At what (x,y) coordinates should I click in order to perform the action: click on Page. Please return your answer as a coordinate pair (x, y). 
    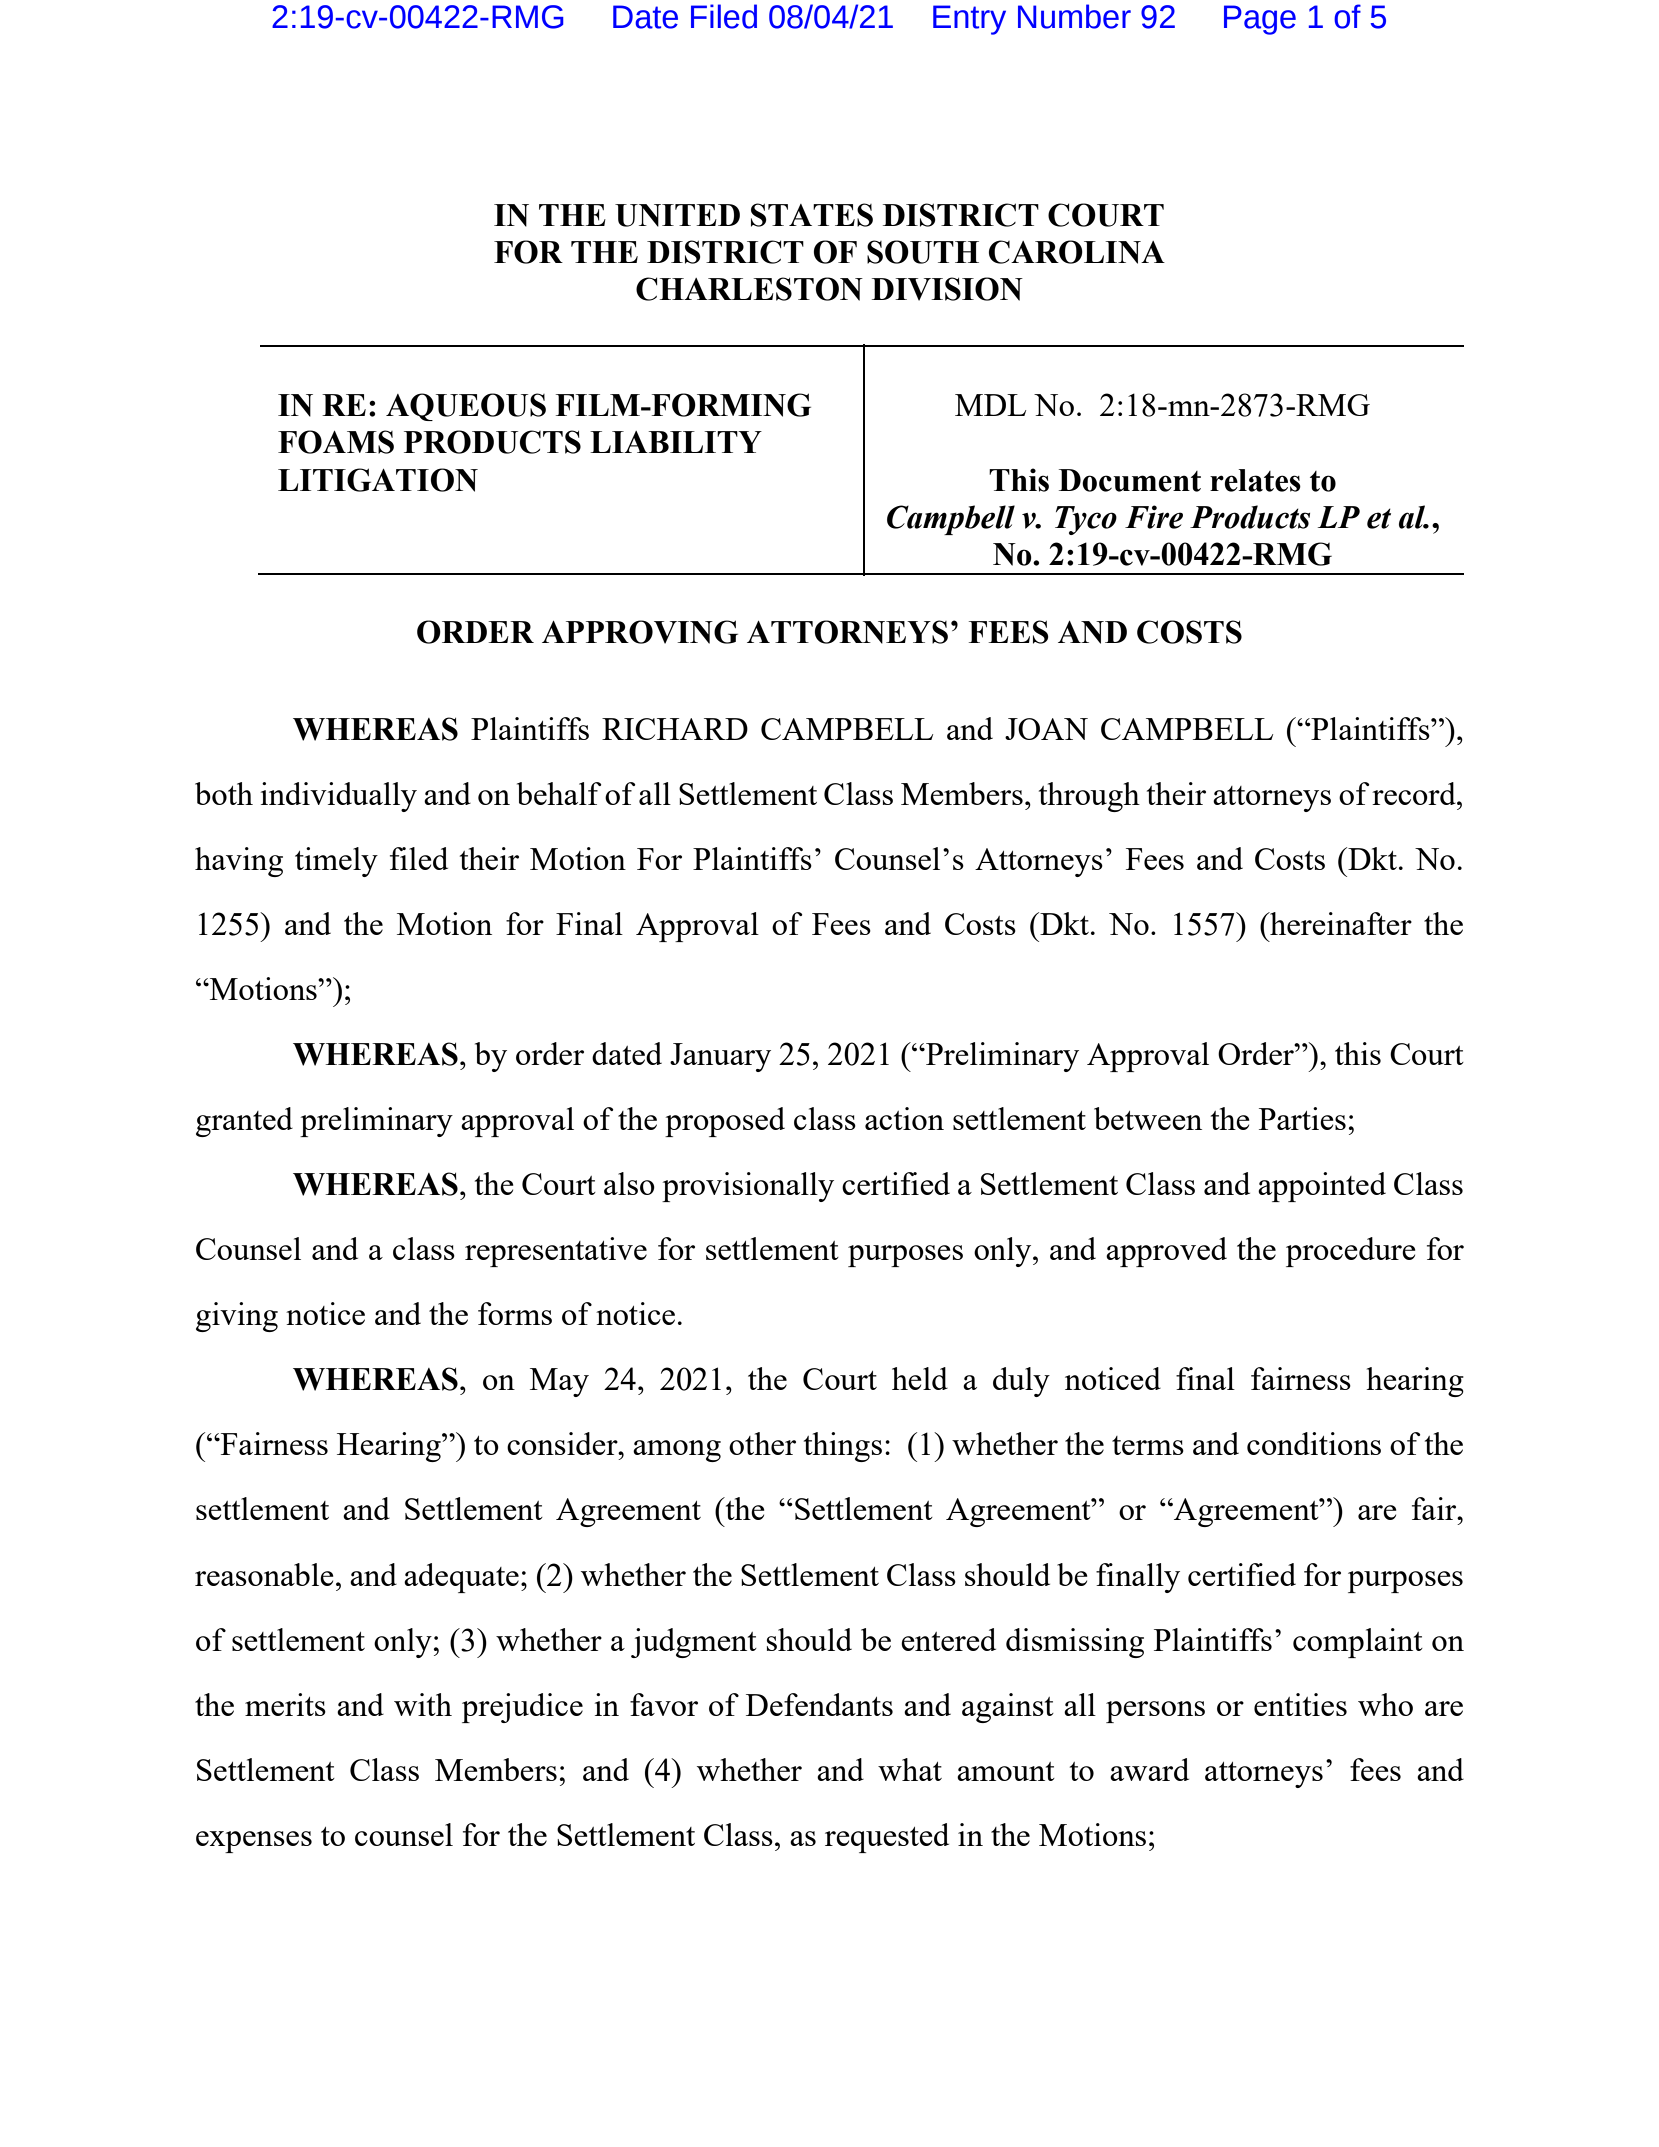
    Looking at the image, I should click on (1260, 20).
